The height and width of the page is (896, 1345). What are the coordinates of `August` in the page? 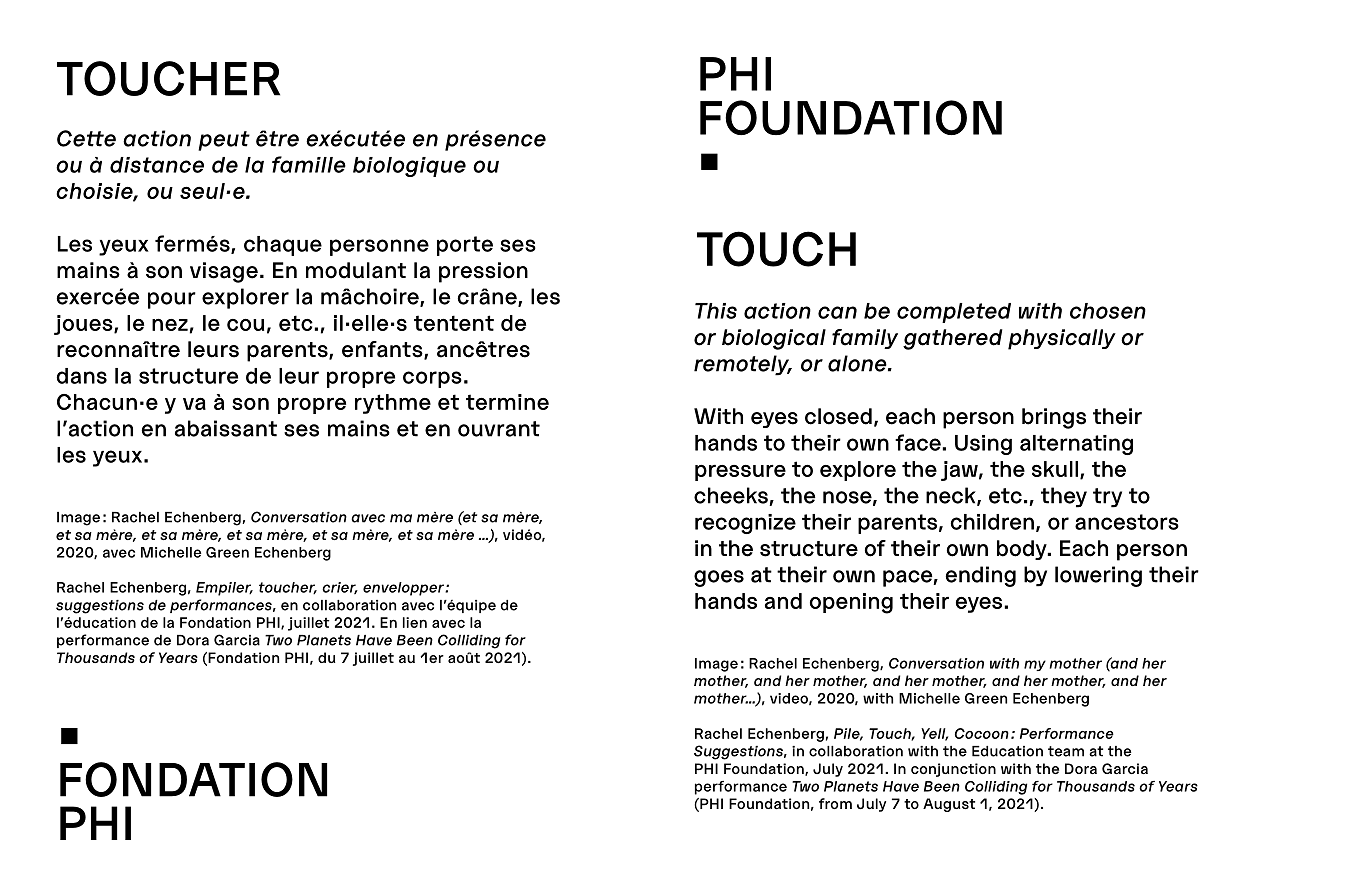 It's located at (949, 805).
